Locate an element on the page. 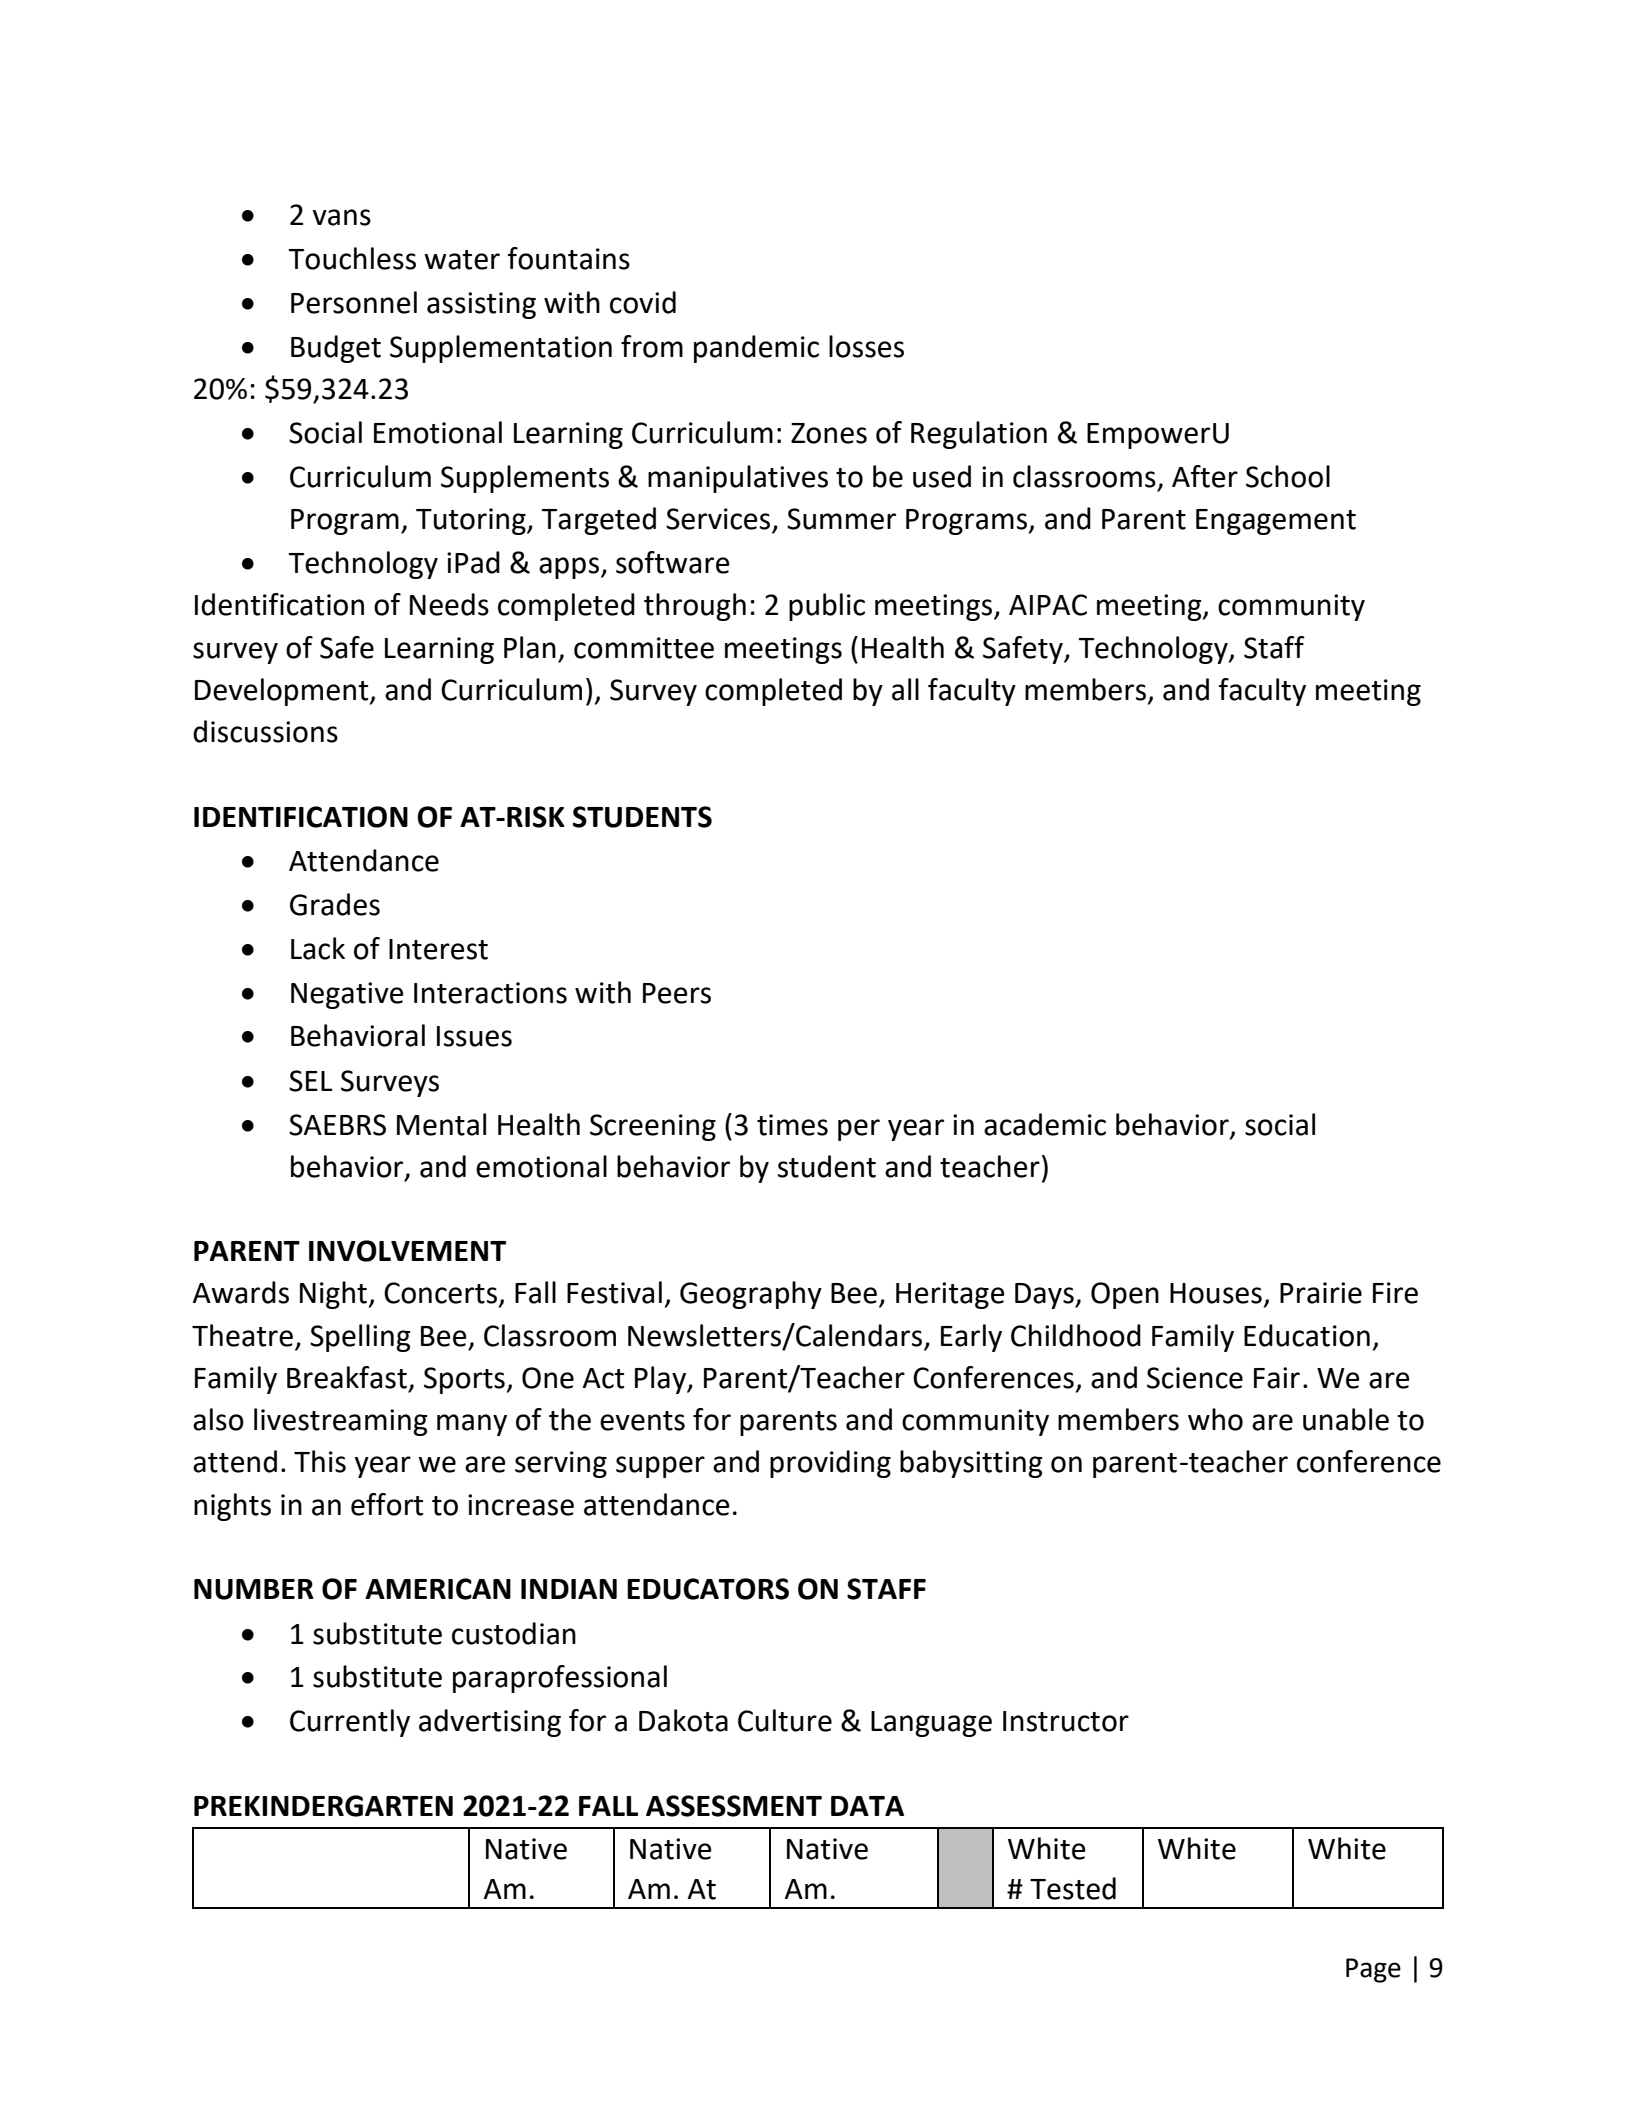 The image size is (1636, 2117). times is located at coordinates (792, 1125).
